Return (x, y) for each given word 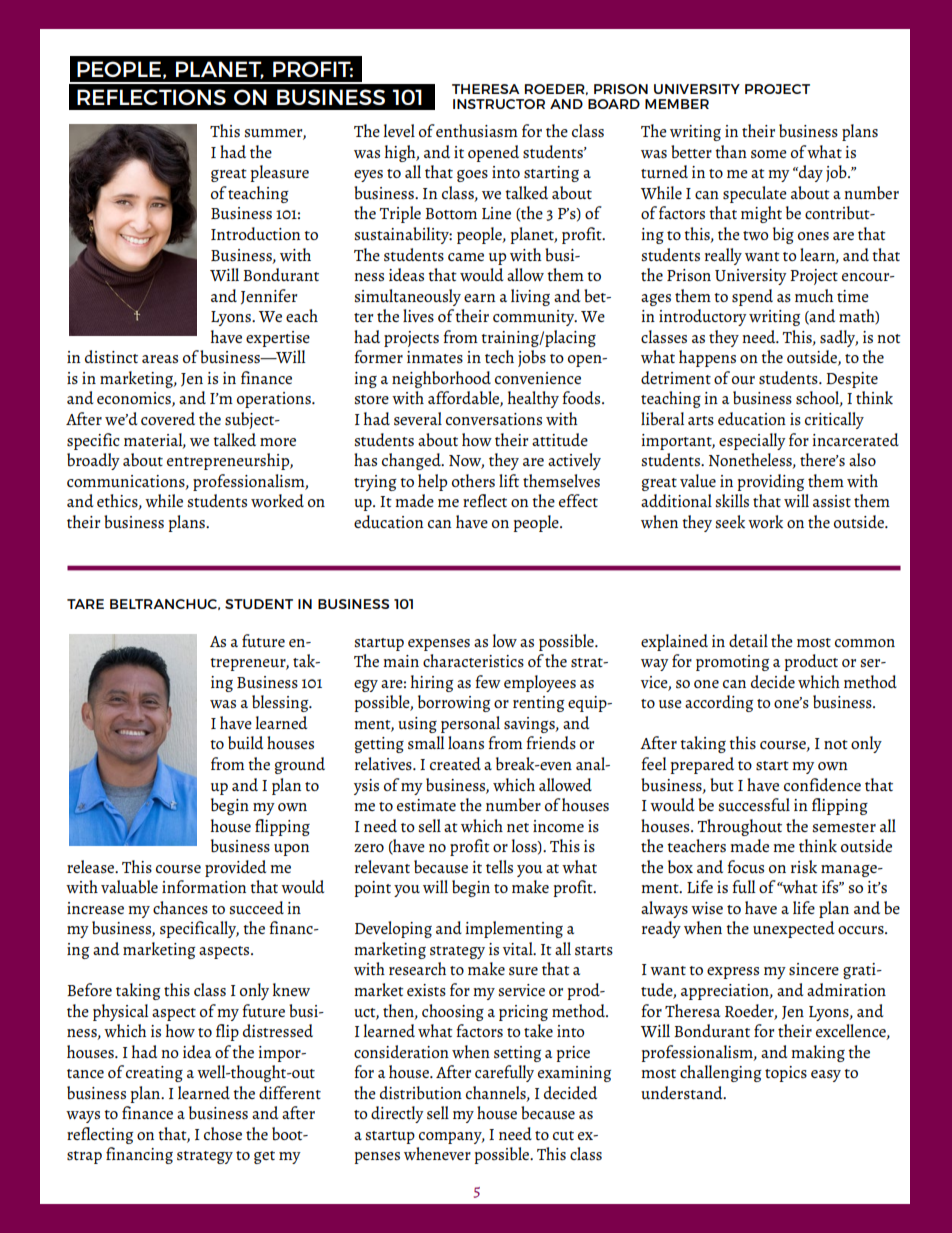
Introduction (256, 233)
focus (745, 867)
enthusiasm (477, 131)
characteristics (473, 661)
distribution (421, 1093)
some (769, 154)
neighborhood (441, 379)
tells (499, 867)
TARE (85, 604)
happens (707, 358)
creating (154, 1074)
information (204, 886)
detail (748, 640)
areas (160, 359)
